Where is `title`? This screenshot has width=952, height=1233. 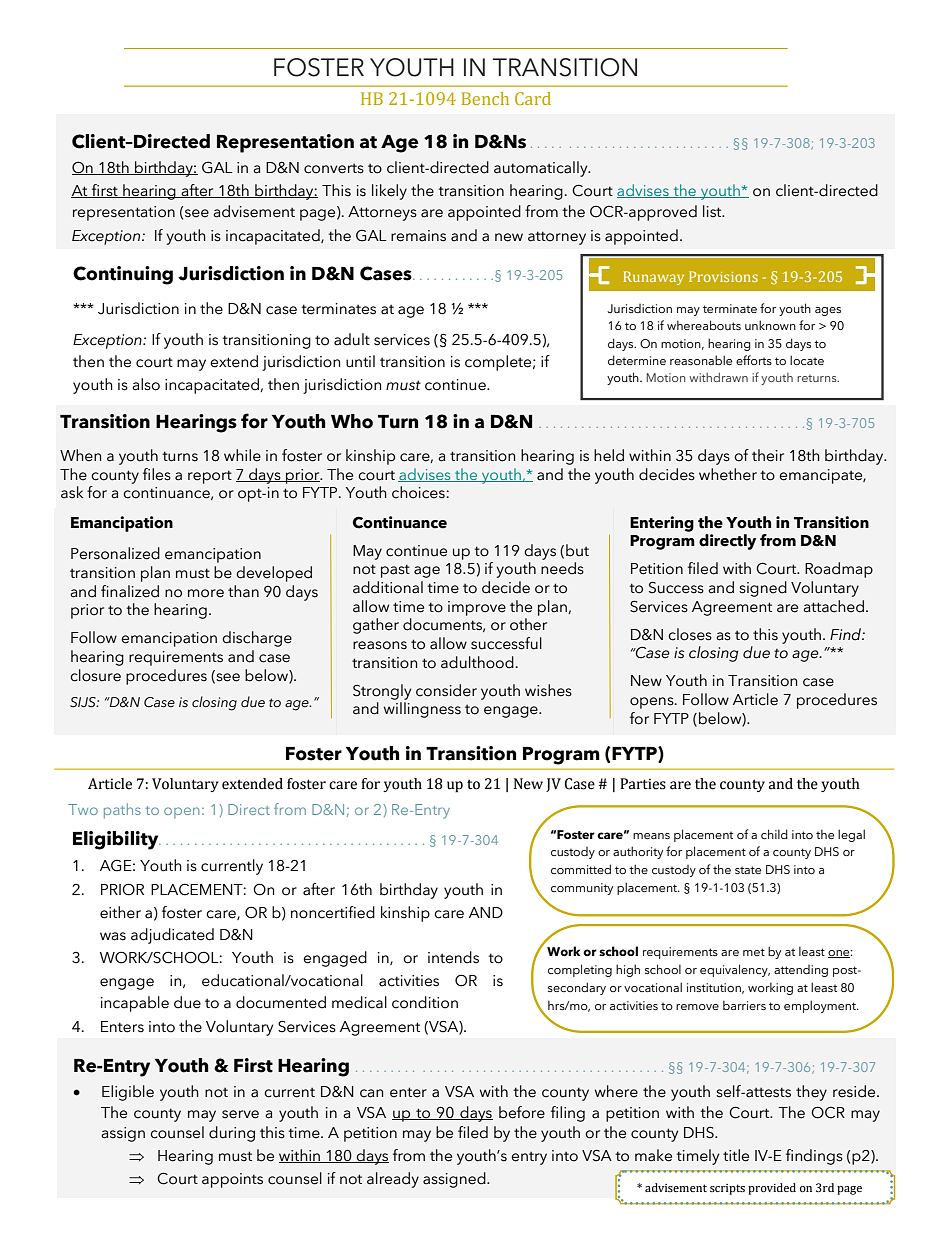
title is located at coordinates (736, 1155).
